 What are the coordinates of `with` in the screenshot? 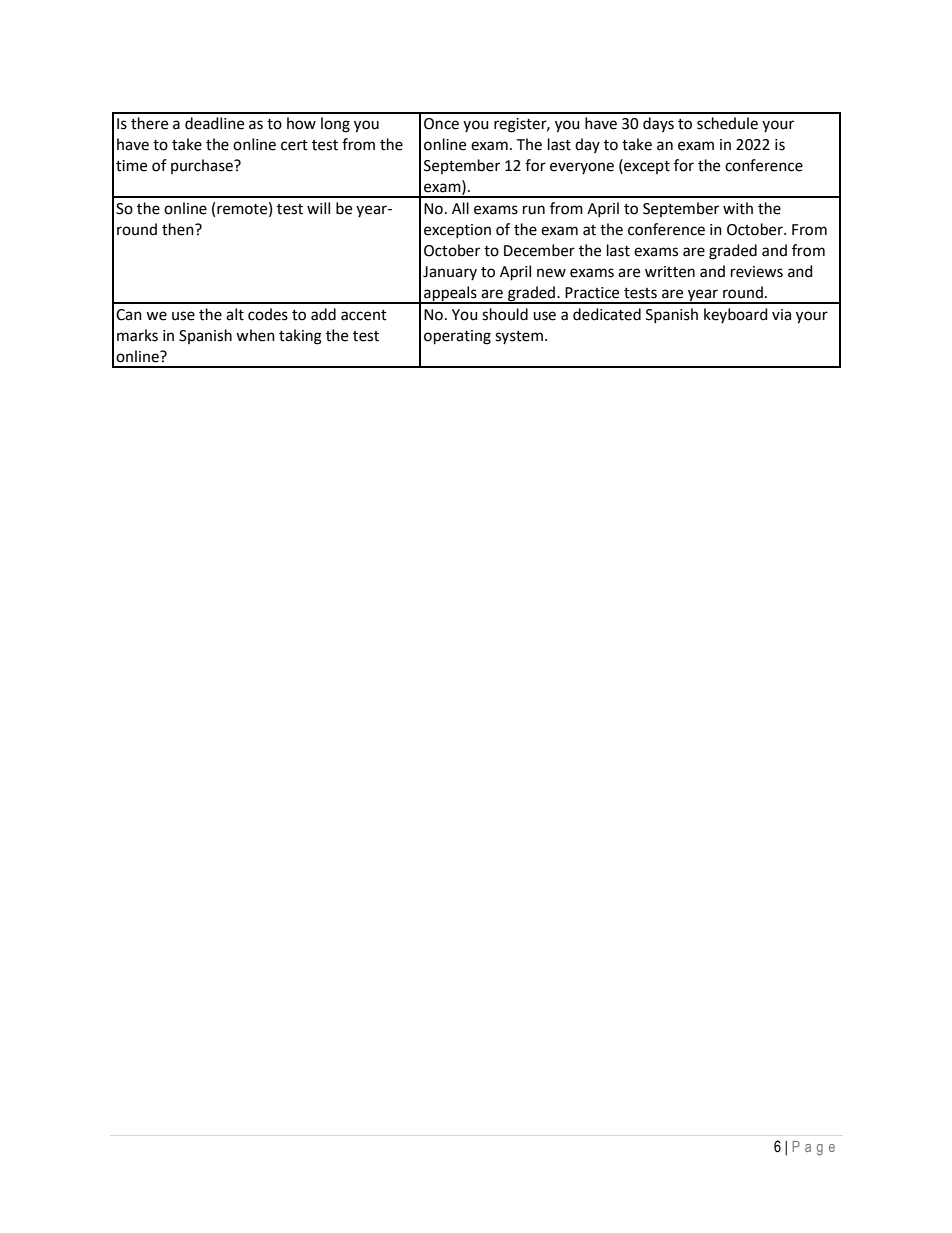 It's located at (738, 208).
